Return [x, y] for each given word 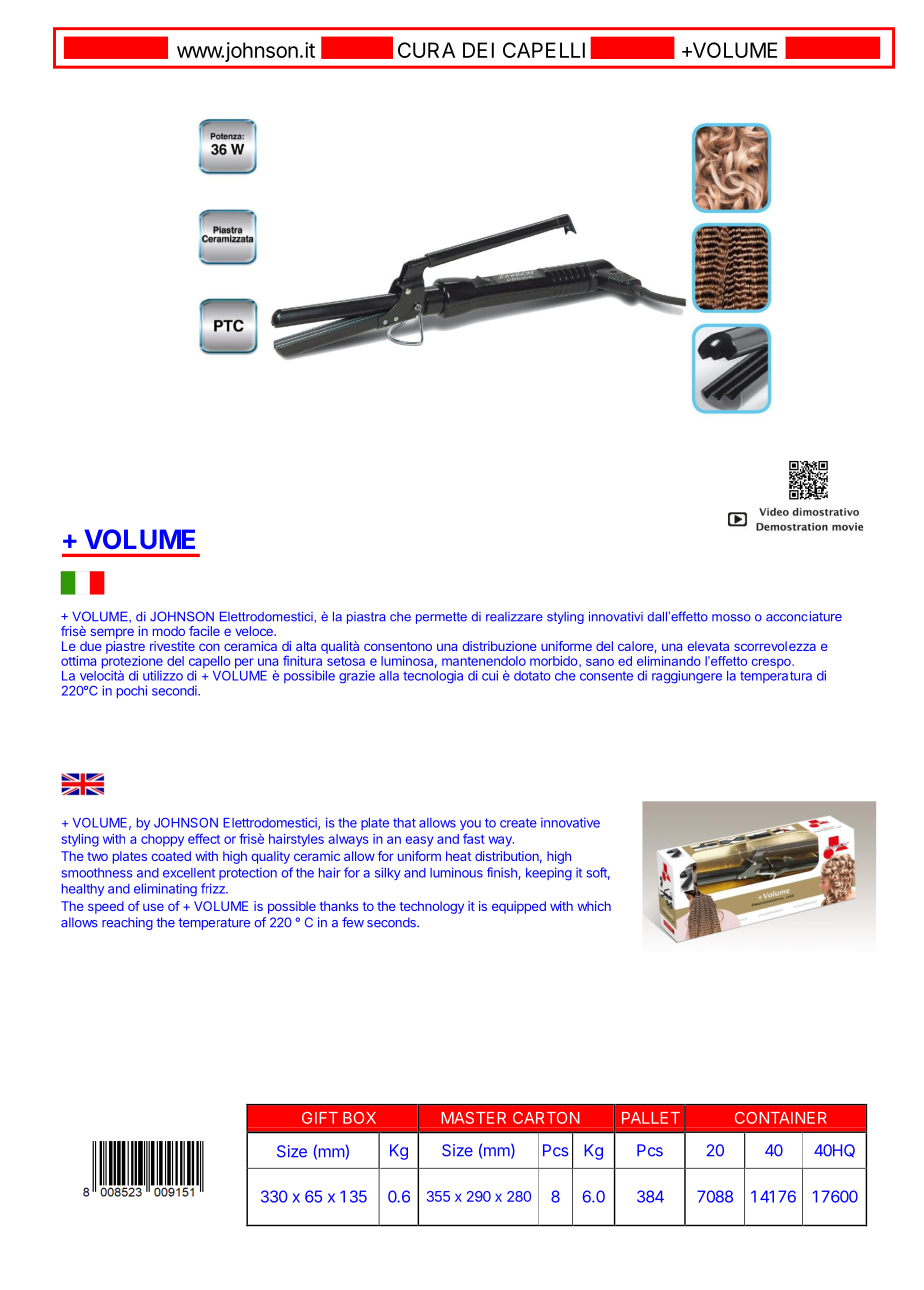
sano [600, 662]
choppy [162, 840]
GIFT [320, 1118]
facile [204, 631]
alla [389, 676]
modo [169, 631]
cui [490, 675]
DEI [478, 50]
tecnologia [433, 677]
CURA [426, 50]
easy [420, 841]
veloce [255, 631]
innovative [570, 822]
